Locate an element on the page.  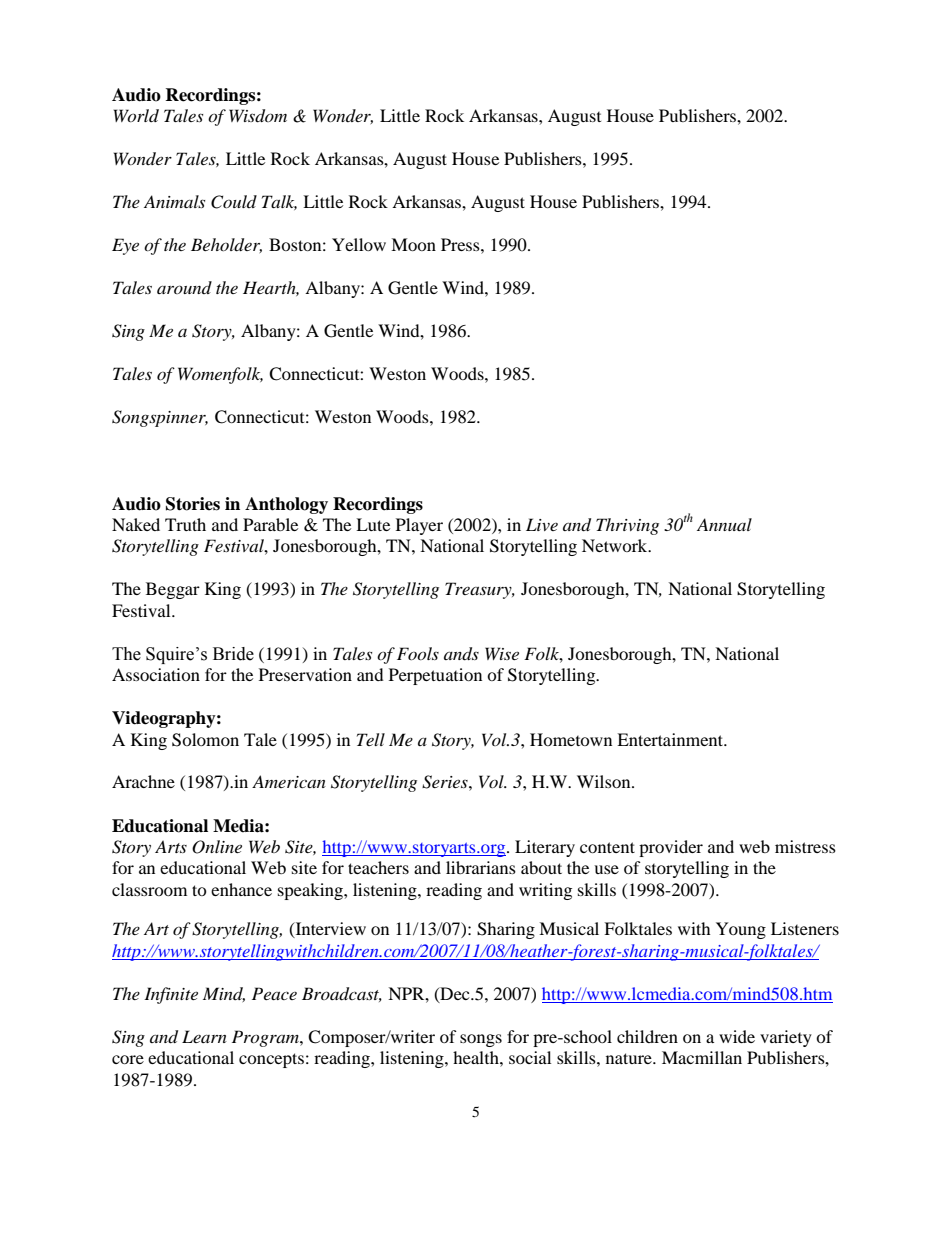
Perpetuation is located at coordinates (435, 676).
